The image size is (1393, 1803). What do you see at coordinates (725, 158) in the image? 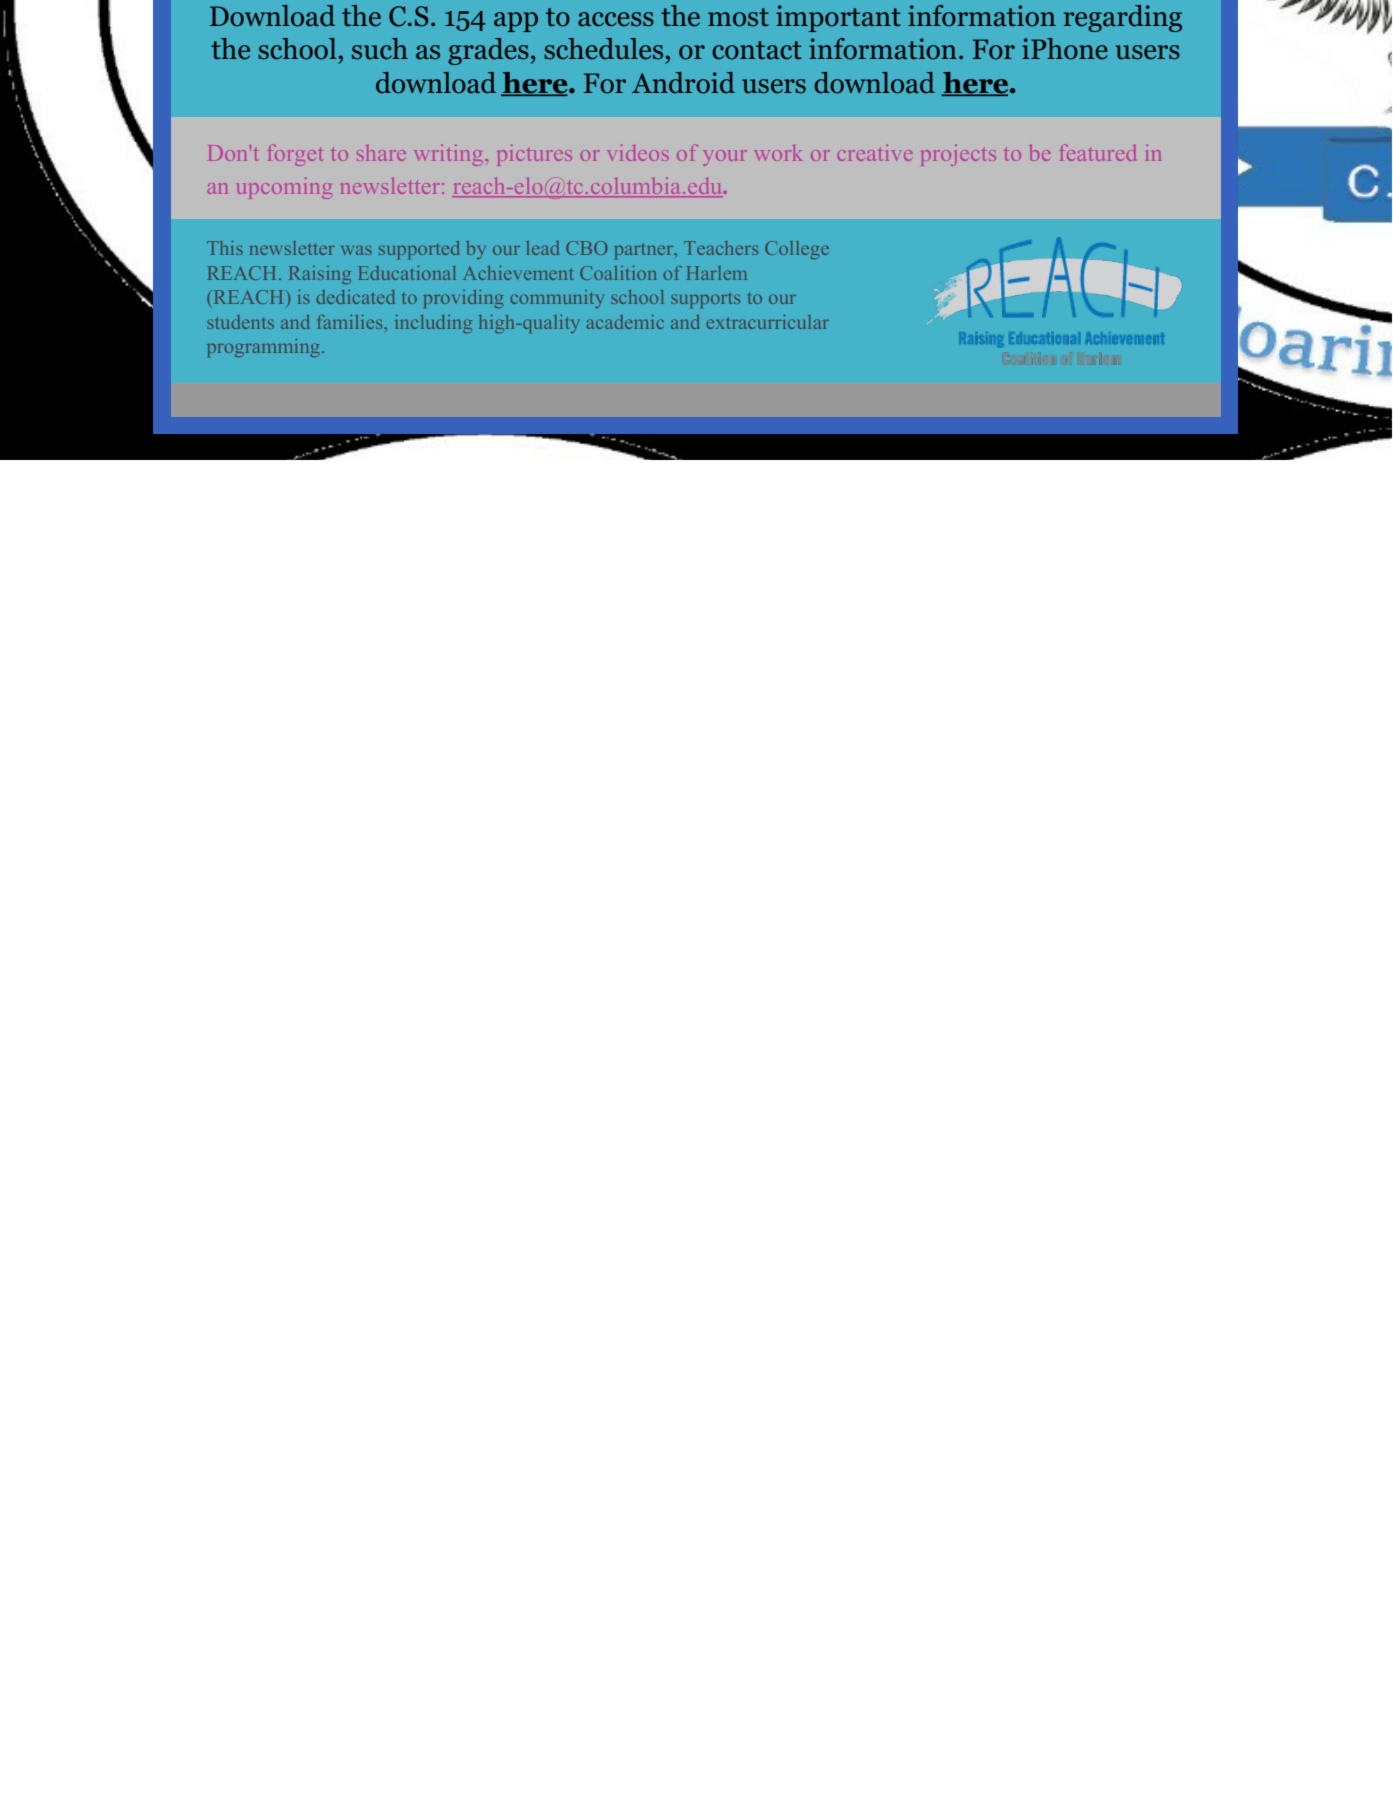
I see `your` at bounding box center [725, 158].
